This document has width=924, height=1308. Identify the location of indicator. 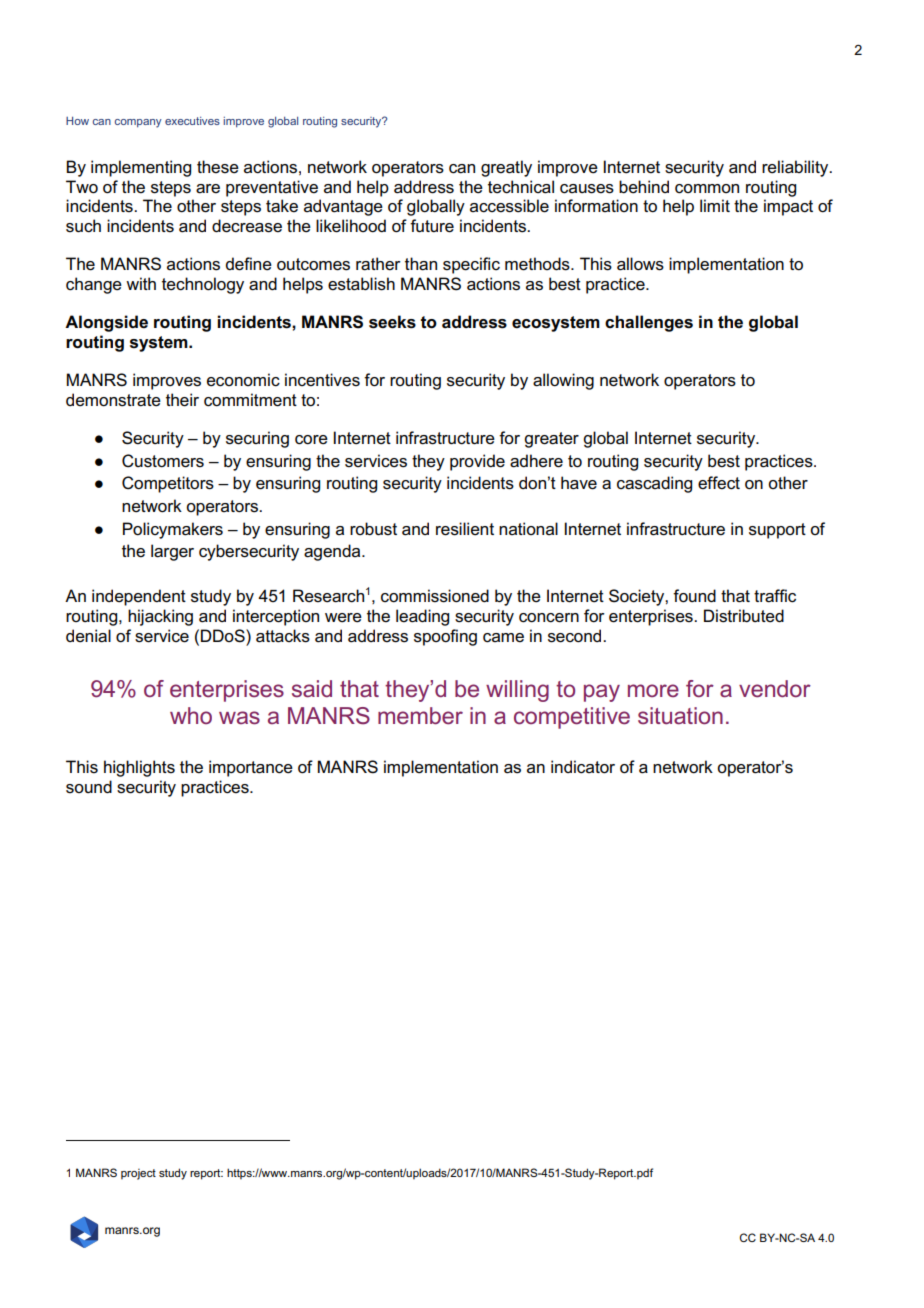
(583, 767).
